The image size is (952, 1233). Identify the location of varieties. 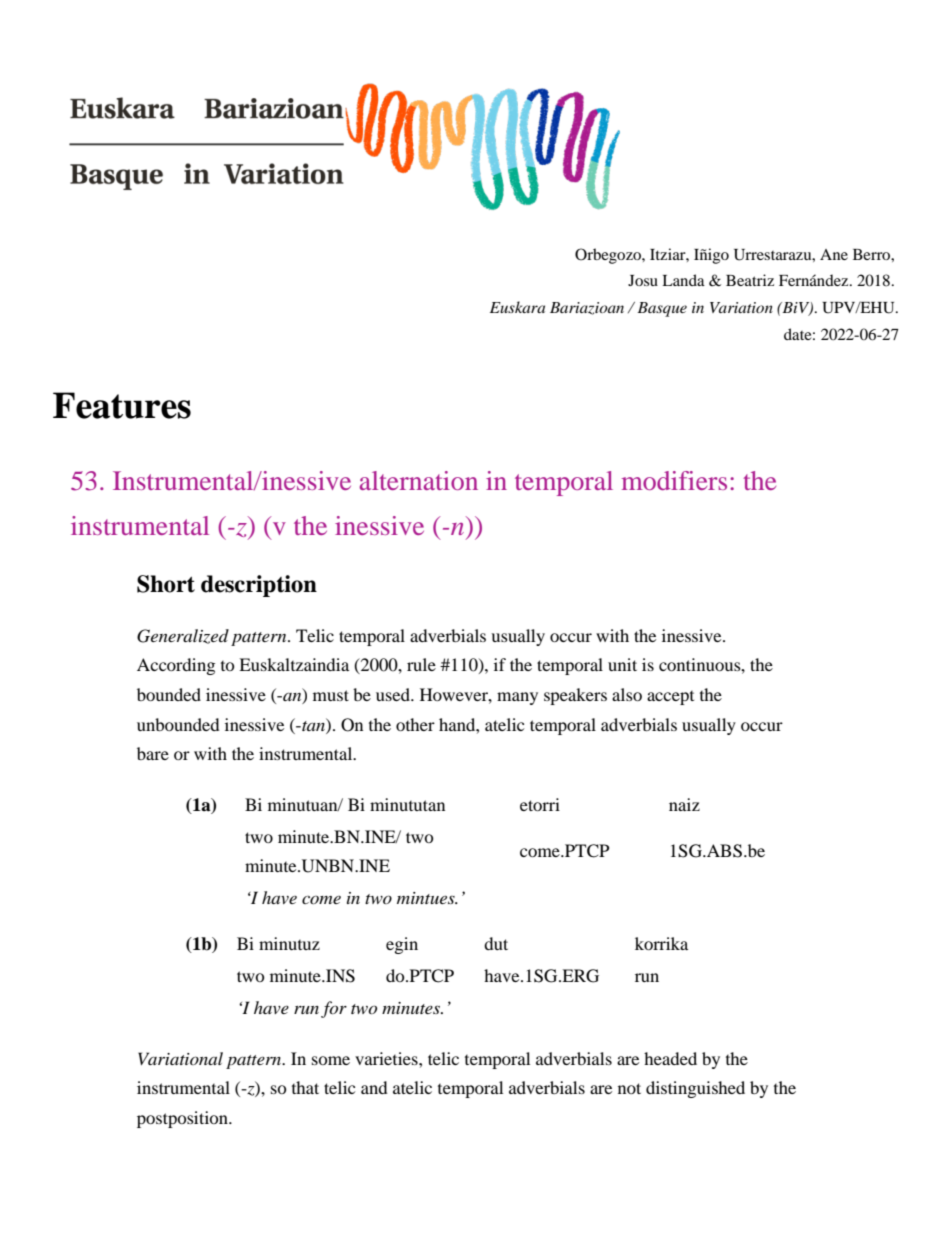
(387, 1058).
